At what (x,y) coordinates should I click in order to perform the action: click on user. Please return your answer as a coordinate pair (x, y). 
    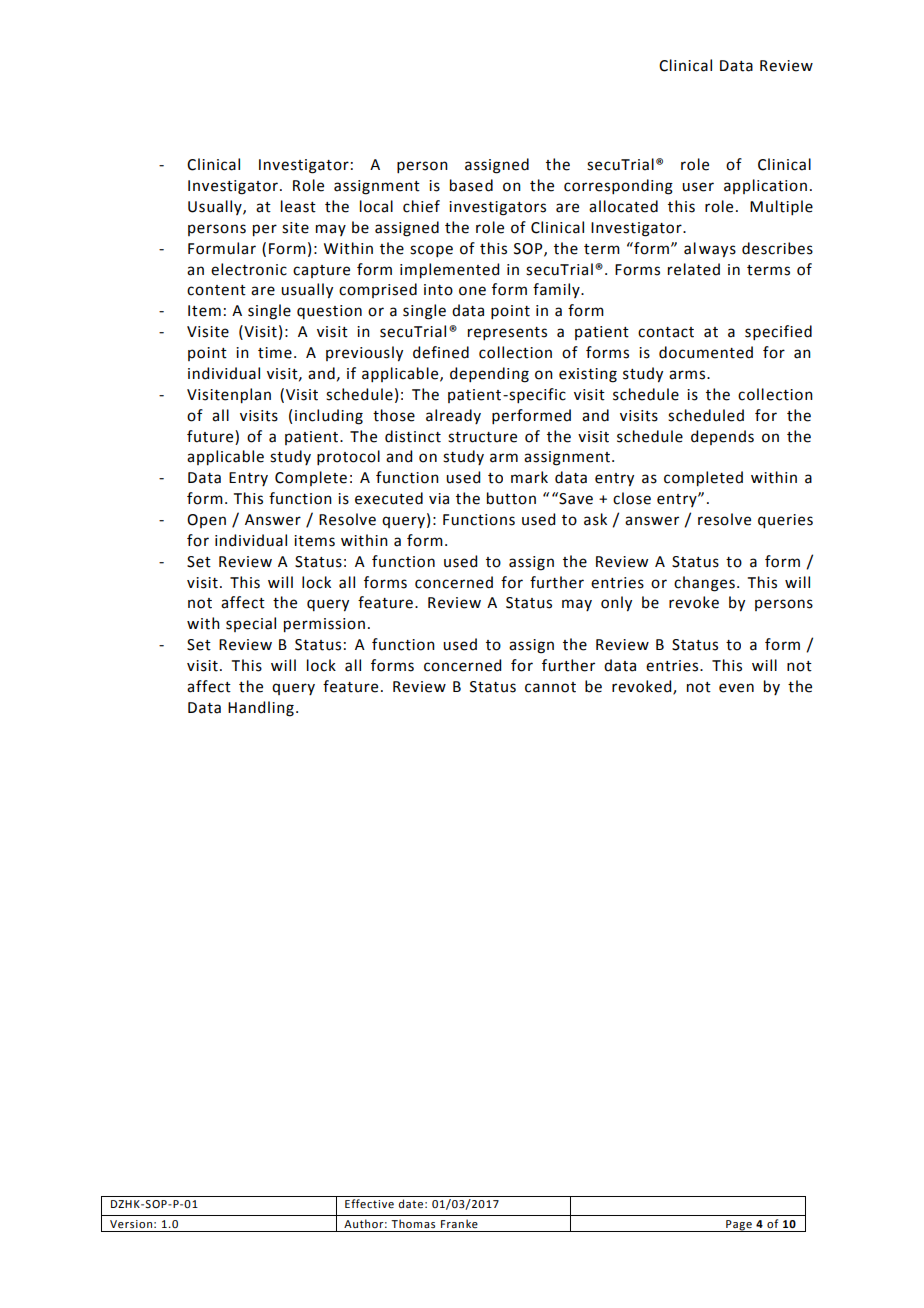
    Looking at the image, I should click on (698, 187).
